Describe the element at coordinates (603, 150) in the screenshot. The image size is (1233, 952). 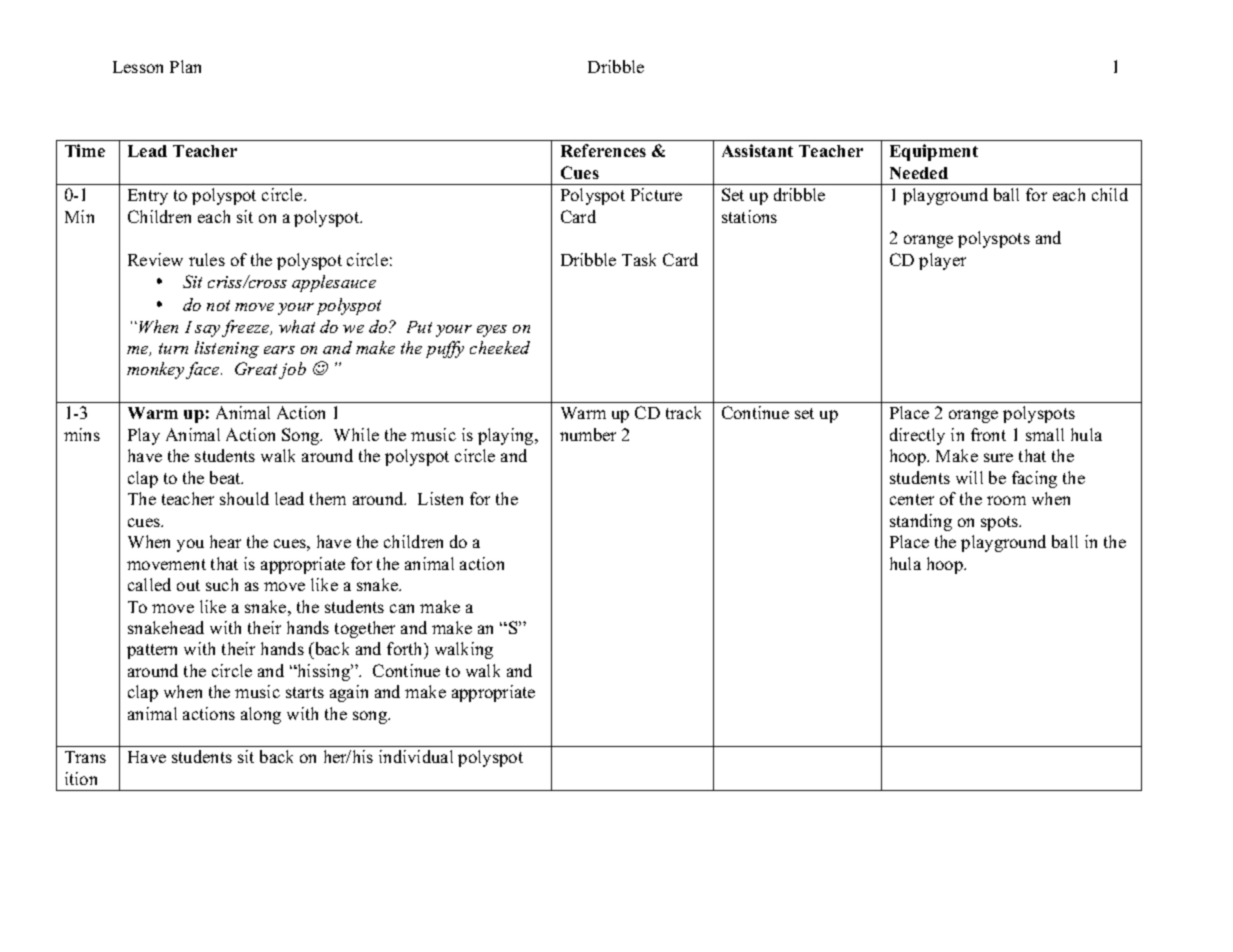
I see `References` at that location.
